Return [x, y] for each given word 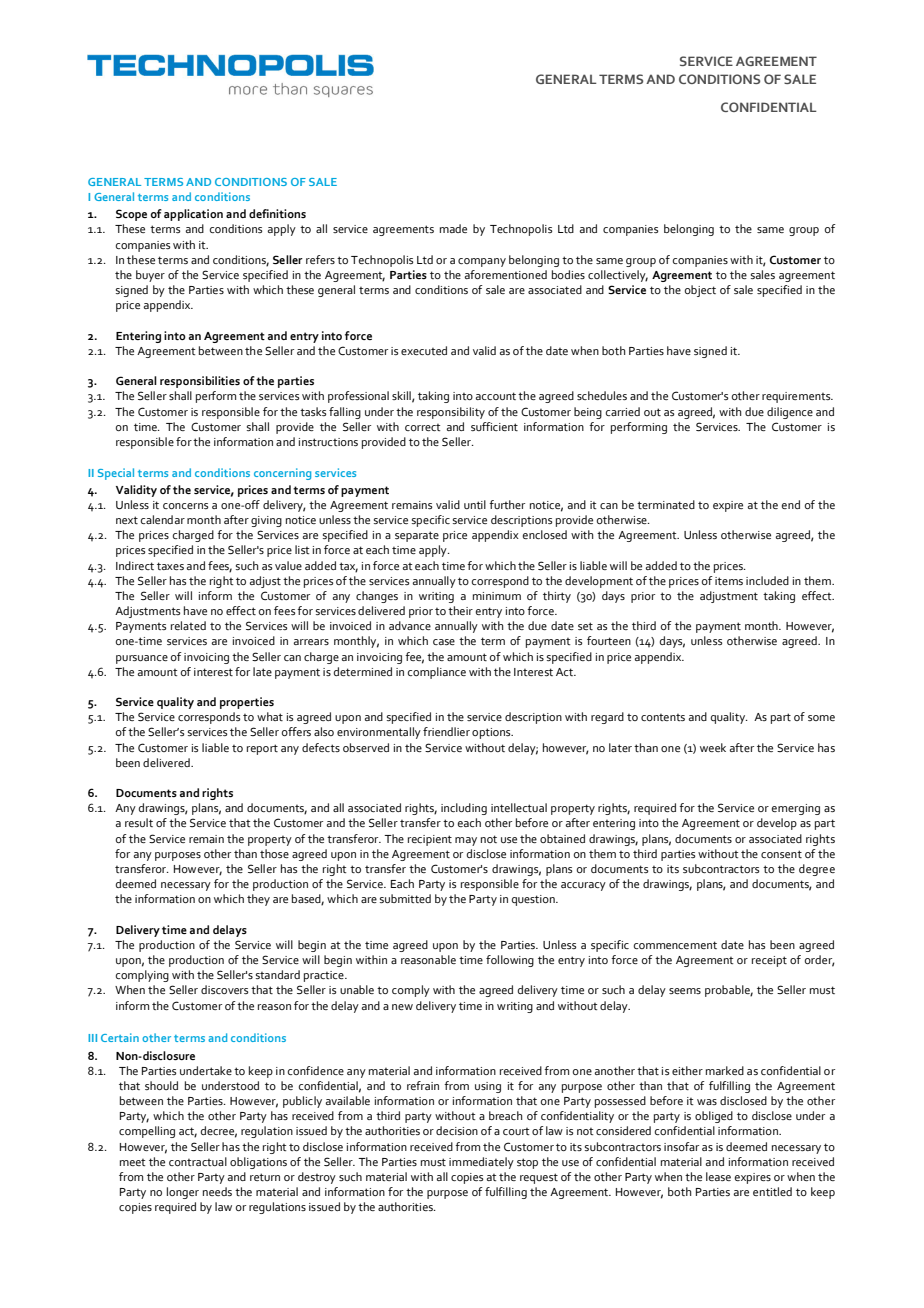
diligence [790, 413]
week [713, 747]
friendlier [446, 731]
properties [247, 703]
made [453, 228]
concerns [185, 506]
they [258, 900]
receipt [769, 961]
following [510, 961]
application [193, 215]
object [700, 291]
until [475, 504]
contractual [198, 1161]
